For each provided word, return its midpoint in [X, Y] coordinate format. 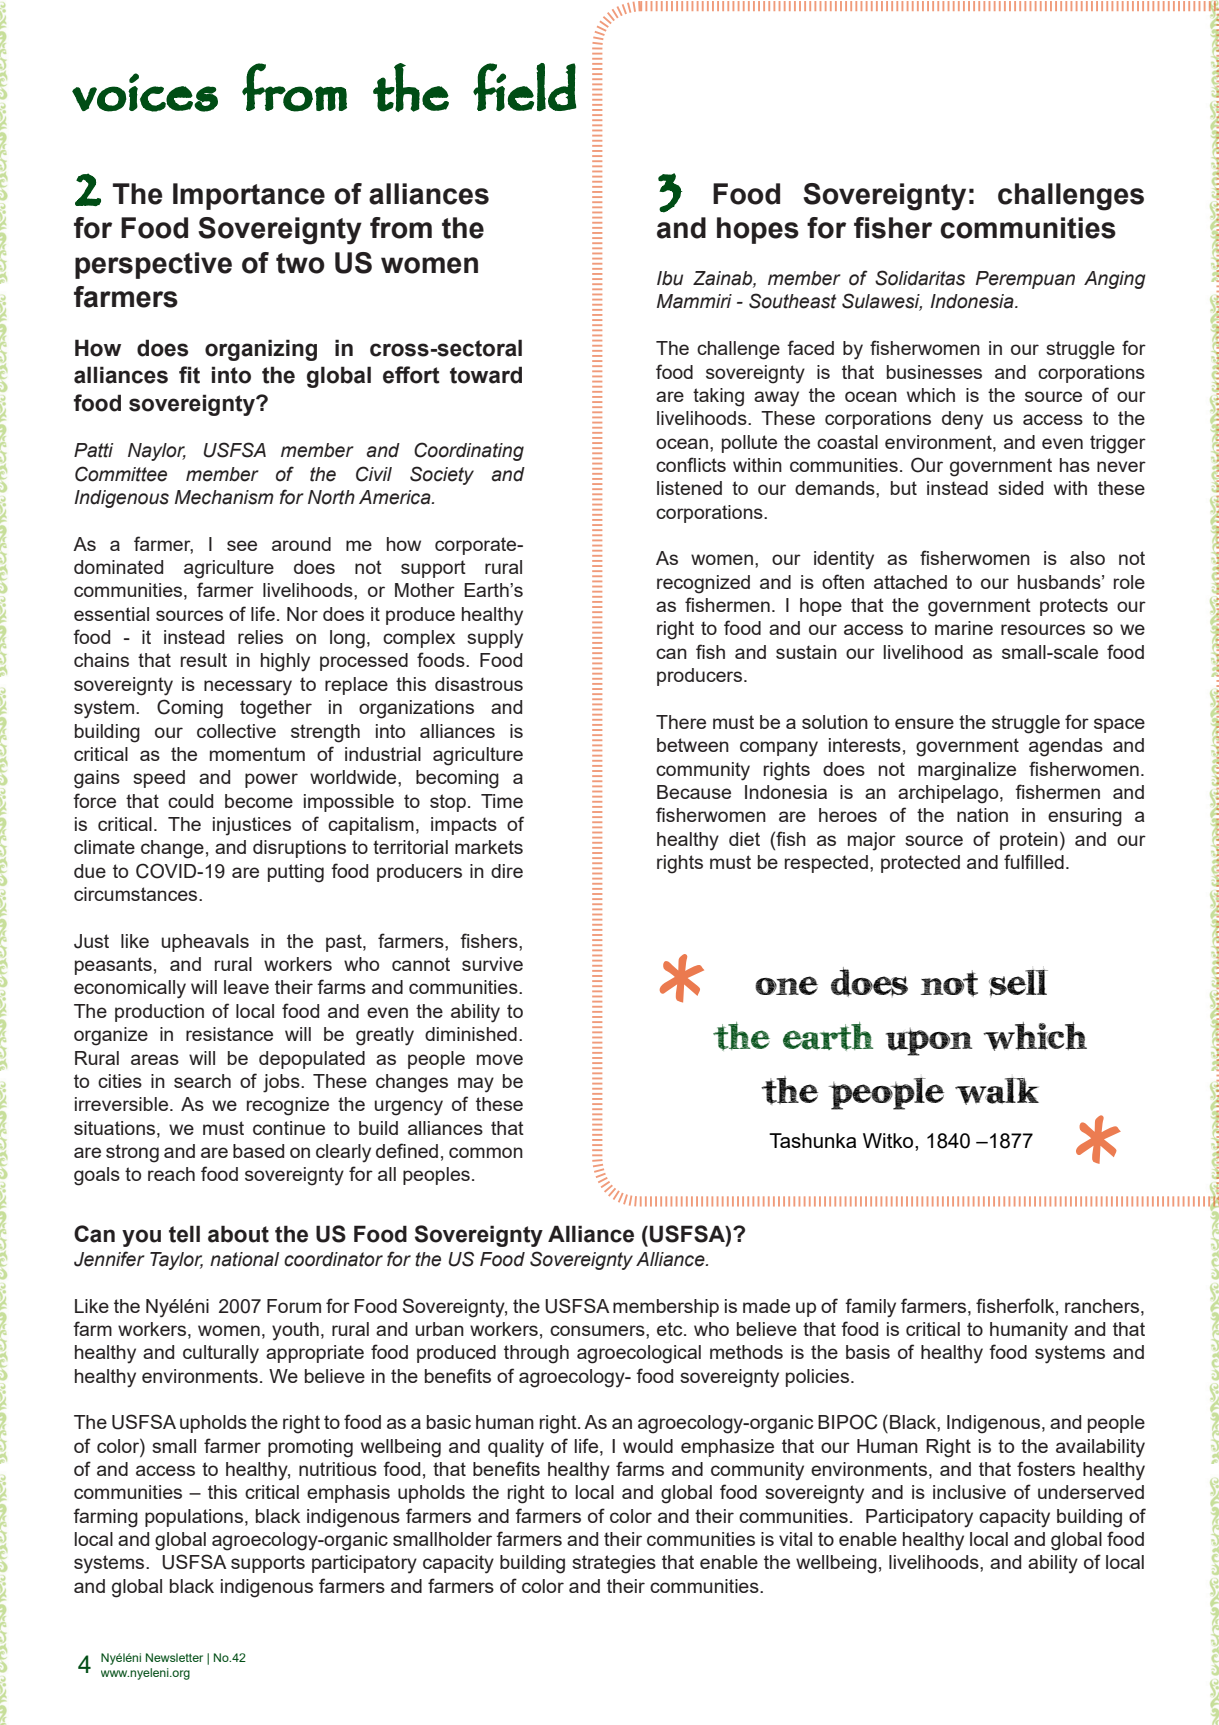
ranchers [1103, 1306]
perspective [153, 265]
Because [694, 792]
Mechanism [224, 497]
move [500, 1059]
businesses [934, 372]
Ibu [670, 278]
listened [689, 488]
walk [997, 1091]
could [190, 801]
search [202, 1081]
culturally [221, 1354]
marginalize [967, 771]
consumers [598, 1330]
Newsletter [174, 1657]
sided [1020, 488]
